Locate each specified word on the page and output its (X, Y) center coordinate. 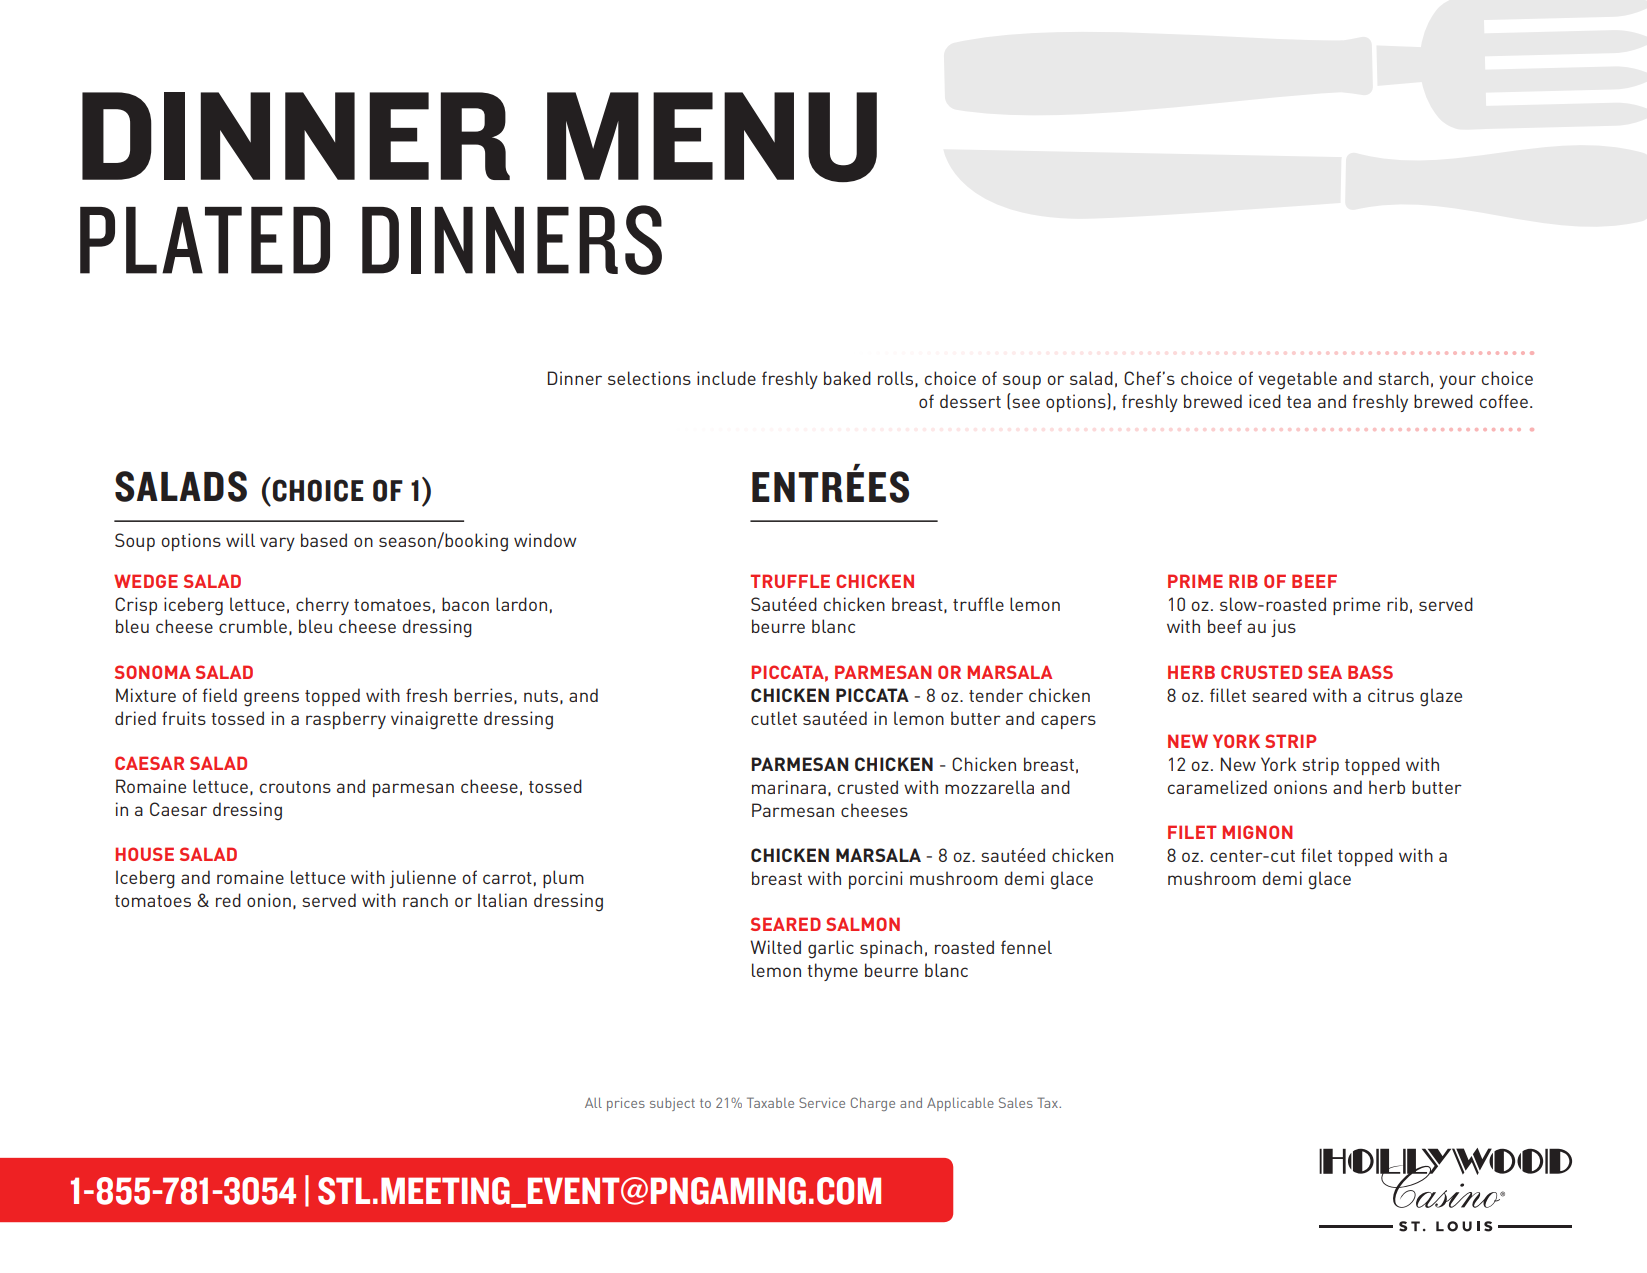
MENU (712, 137)
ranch (425, 900)
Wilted (775, 947)
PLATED (205, 240)
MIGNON (1257, 832)
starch (1403, 378)
